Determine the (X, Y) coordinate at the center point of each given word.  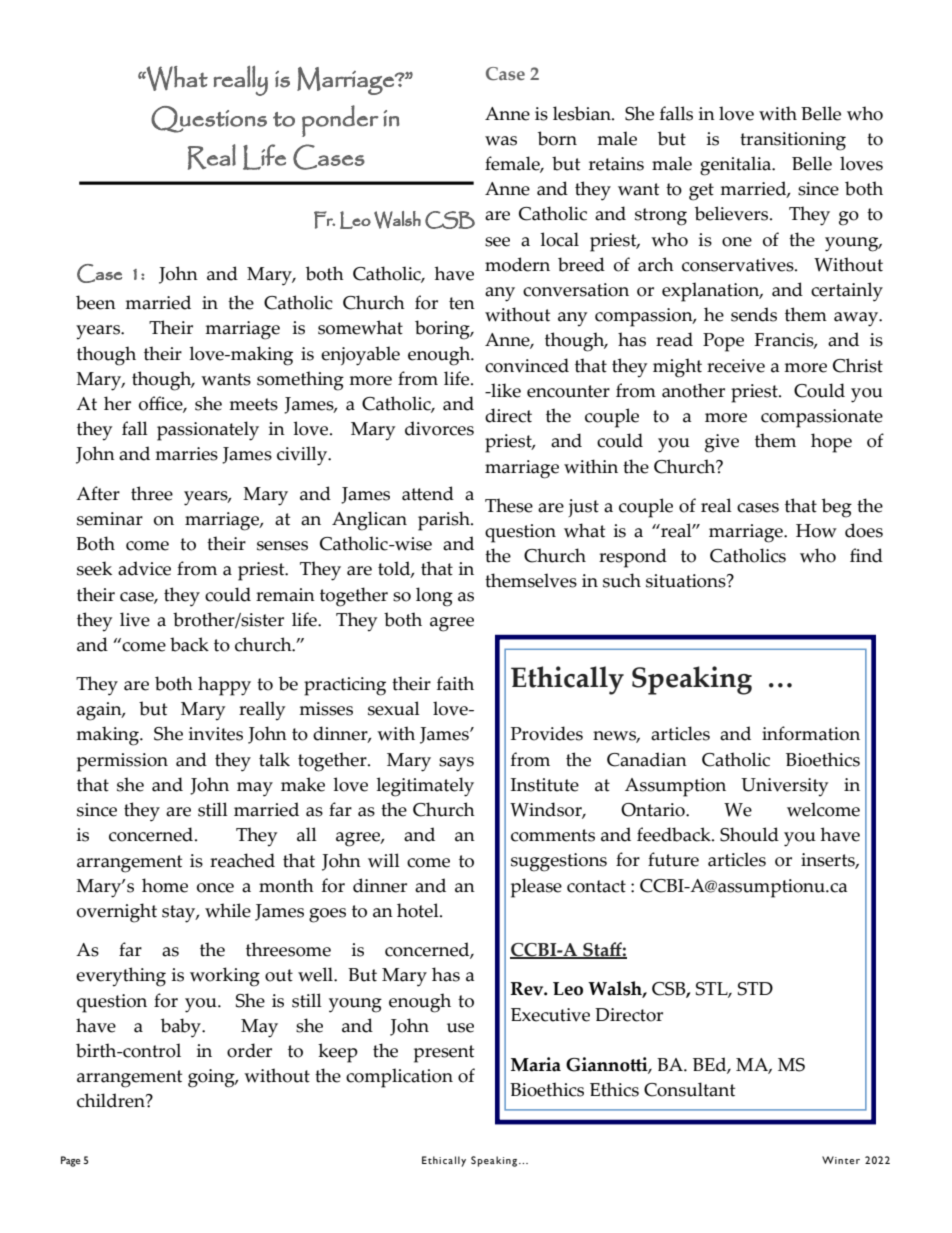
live (135, 619)
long (434, 597)
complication (399, 1078)
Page (71, 1161)
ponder (340, 121)
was (501, 141)
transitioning (793, 141)
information (811, 733)
